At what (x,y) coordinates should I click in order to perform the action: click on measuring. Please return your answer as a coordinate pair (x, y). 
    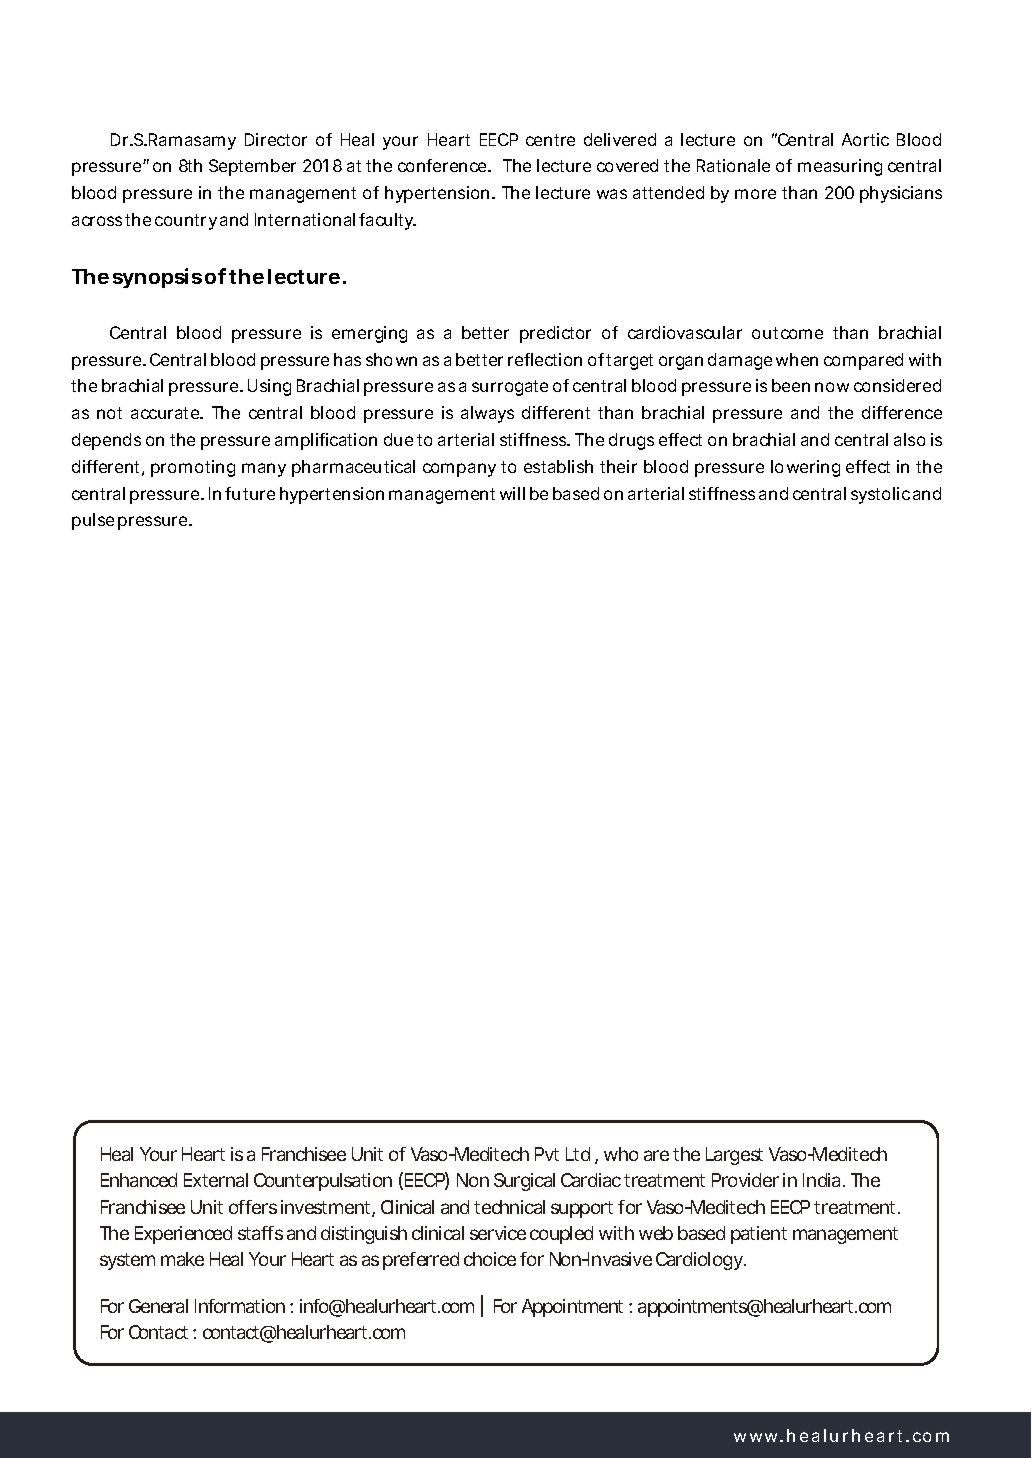
    Looking at the image, I should click on (840, 167).
